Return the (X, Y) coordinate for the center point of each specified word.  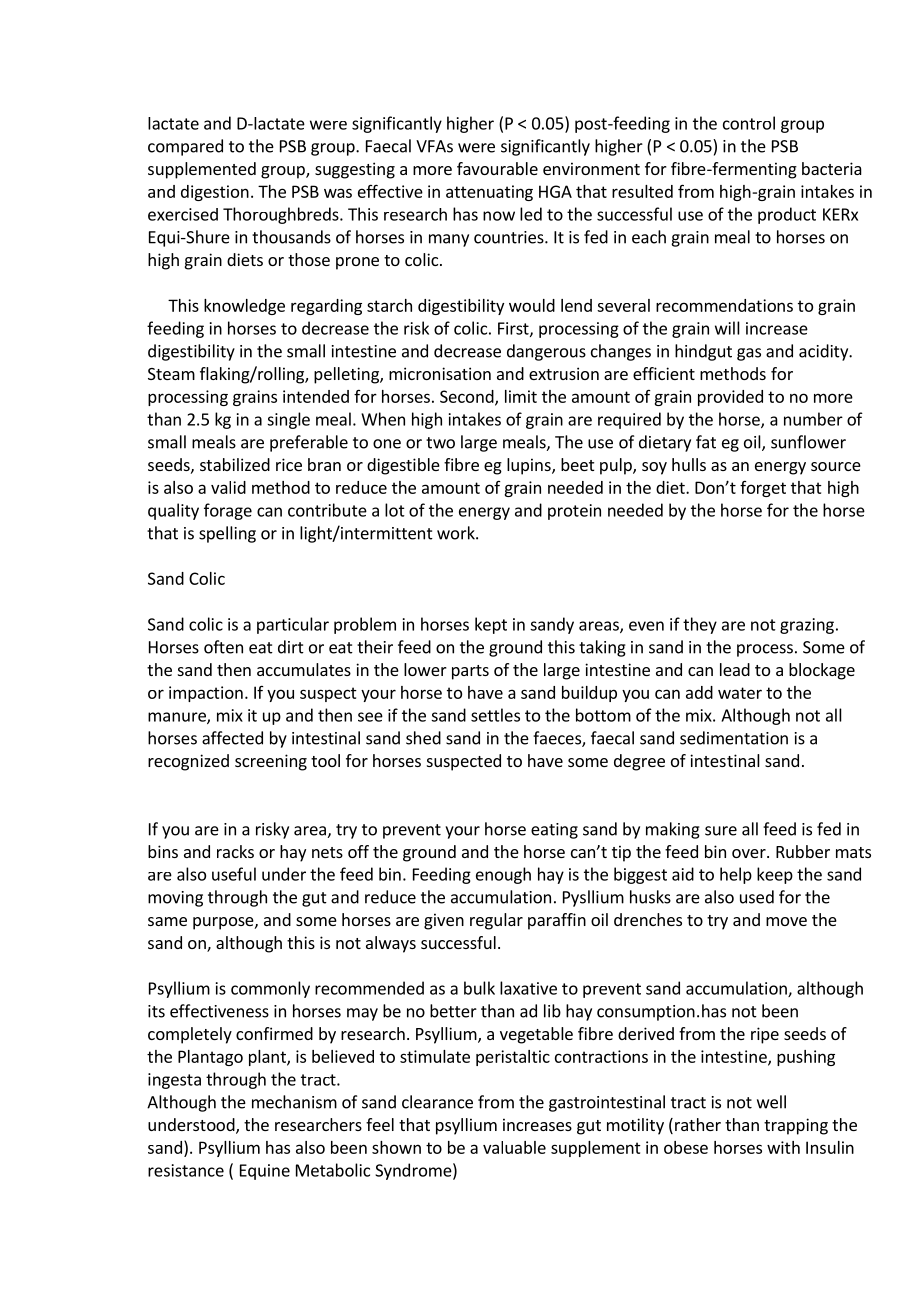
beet (577, 464)
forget (763, 489)
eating (554, 831)
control (749, 123)
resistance (186, 1170)
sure (721, 831)
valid (228, 487)
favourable (497, 168)
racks (235, 851)
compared (185, 147)
